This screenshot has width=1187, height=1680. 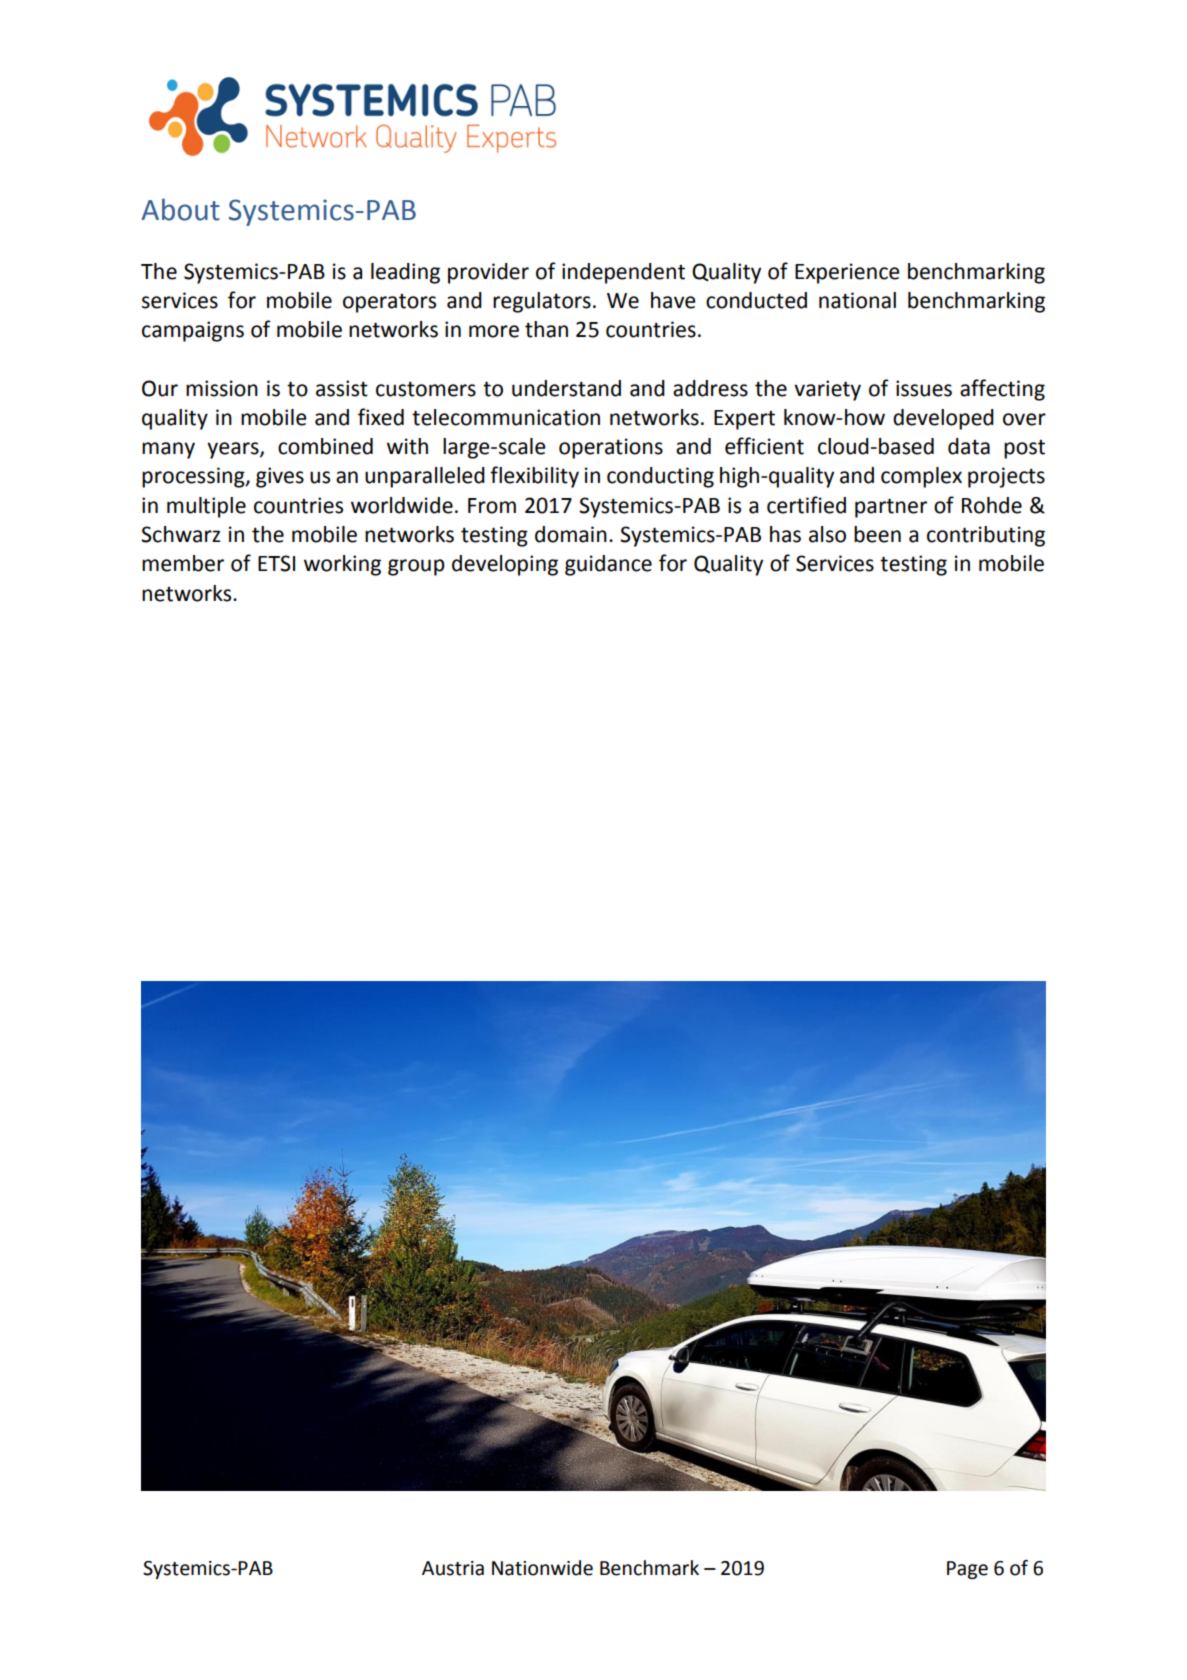 I want to click on Nationwide, so click(x=542, y=1568).
